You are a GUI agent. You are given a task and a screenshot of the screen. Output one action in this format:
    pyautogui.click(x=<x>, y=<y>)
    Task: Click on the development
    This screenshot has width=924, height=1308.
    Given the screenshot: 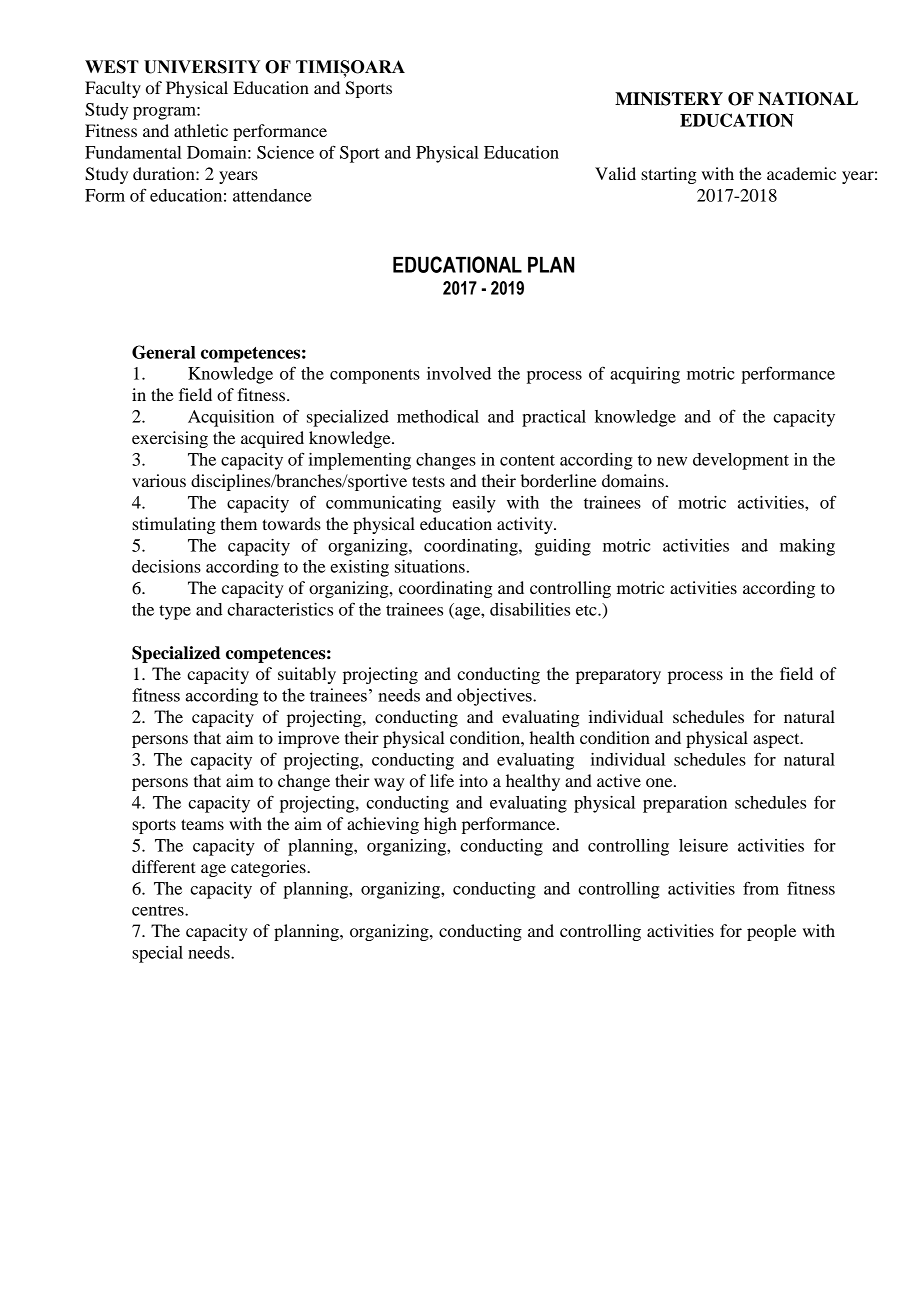 What is the action you would take?
    pyautogui.click(x=741, y=461)
